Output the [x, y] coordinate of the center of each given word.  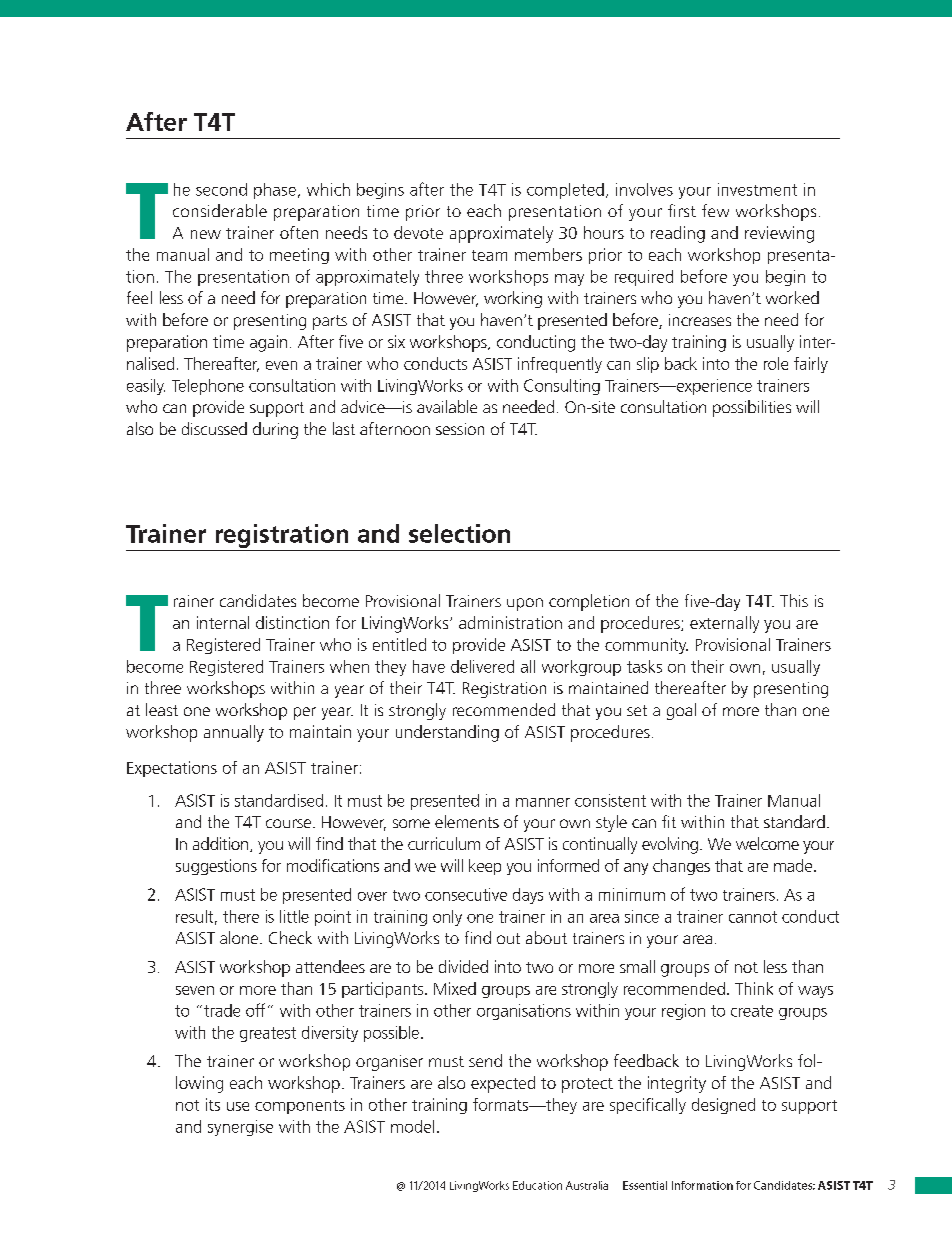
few [715, 210]
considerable [220, 210]
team [489, 255]
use [238, 1106]
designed [723, 1106]
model [412, 1126]
